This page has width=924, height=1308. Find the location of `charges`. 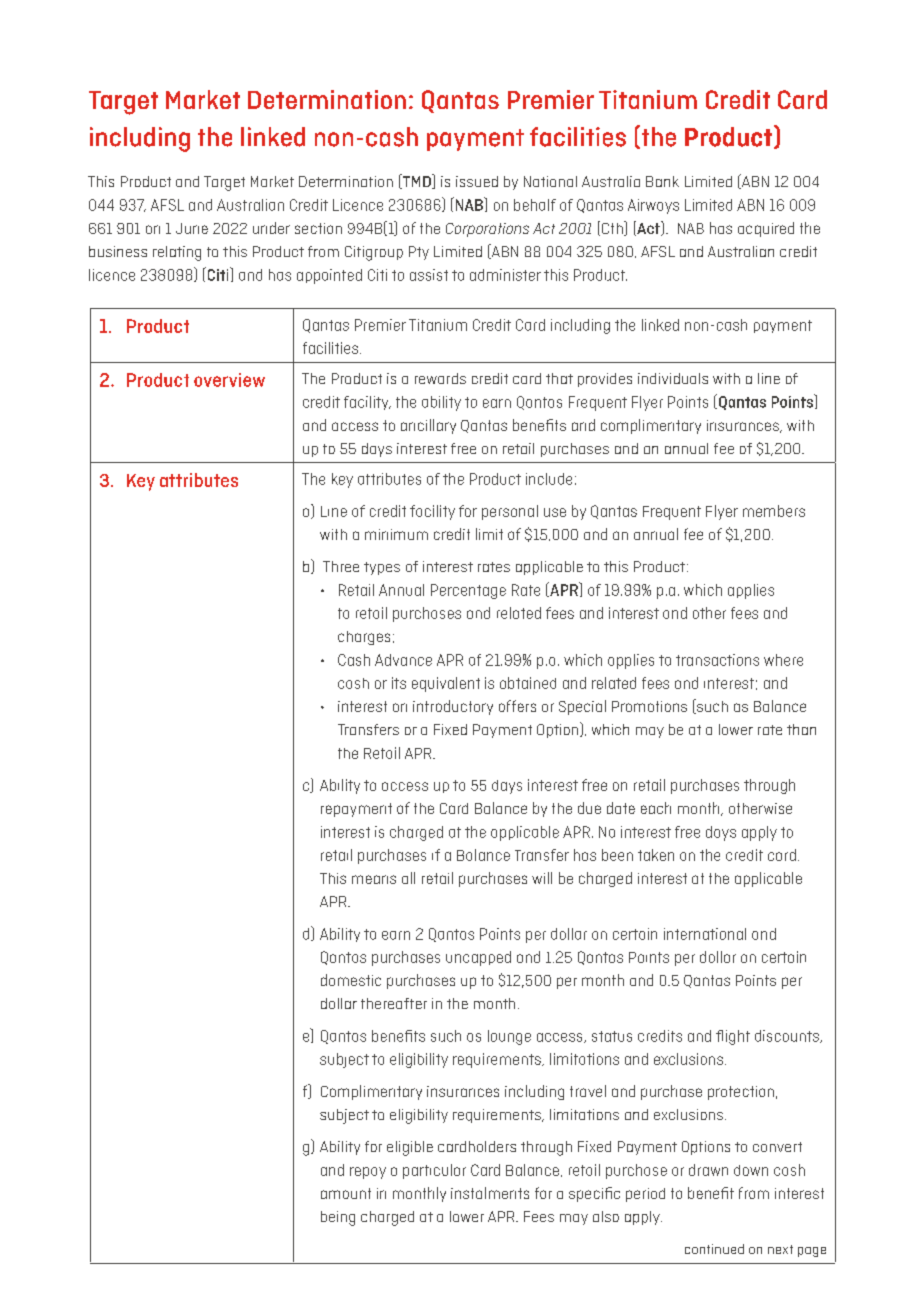

charges is located at coordinates (364, 638).
